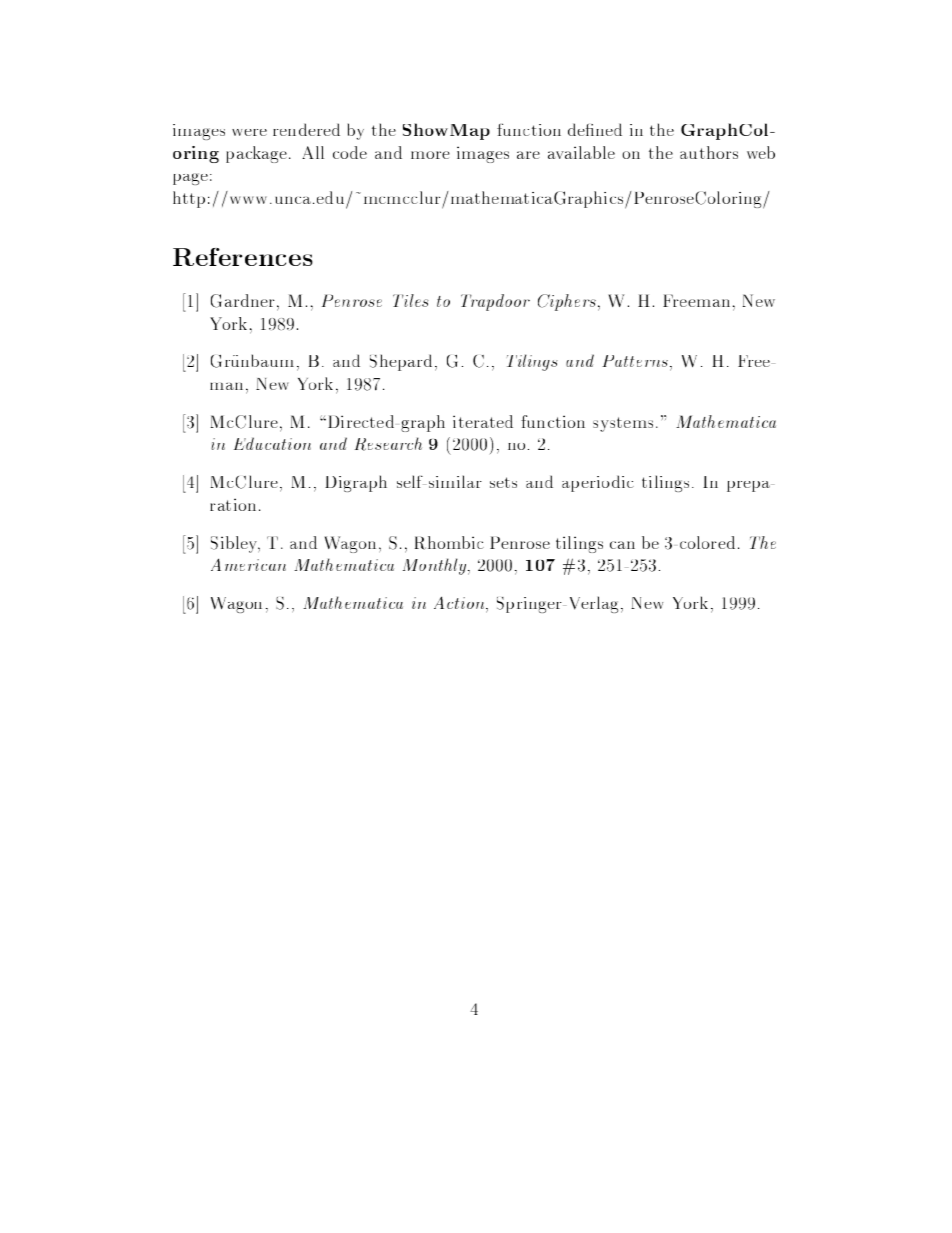 This screenshot has width=952, height=1233. I want to click on Gardner, so click(243, 301).
